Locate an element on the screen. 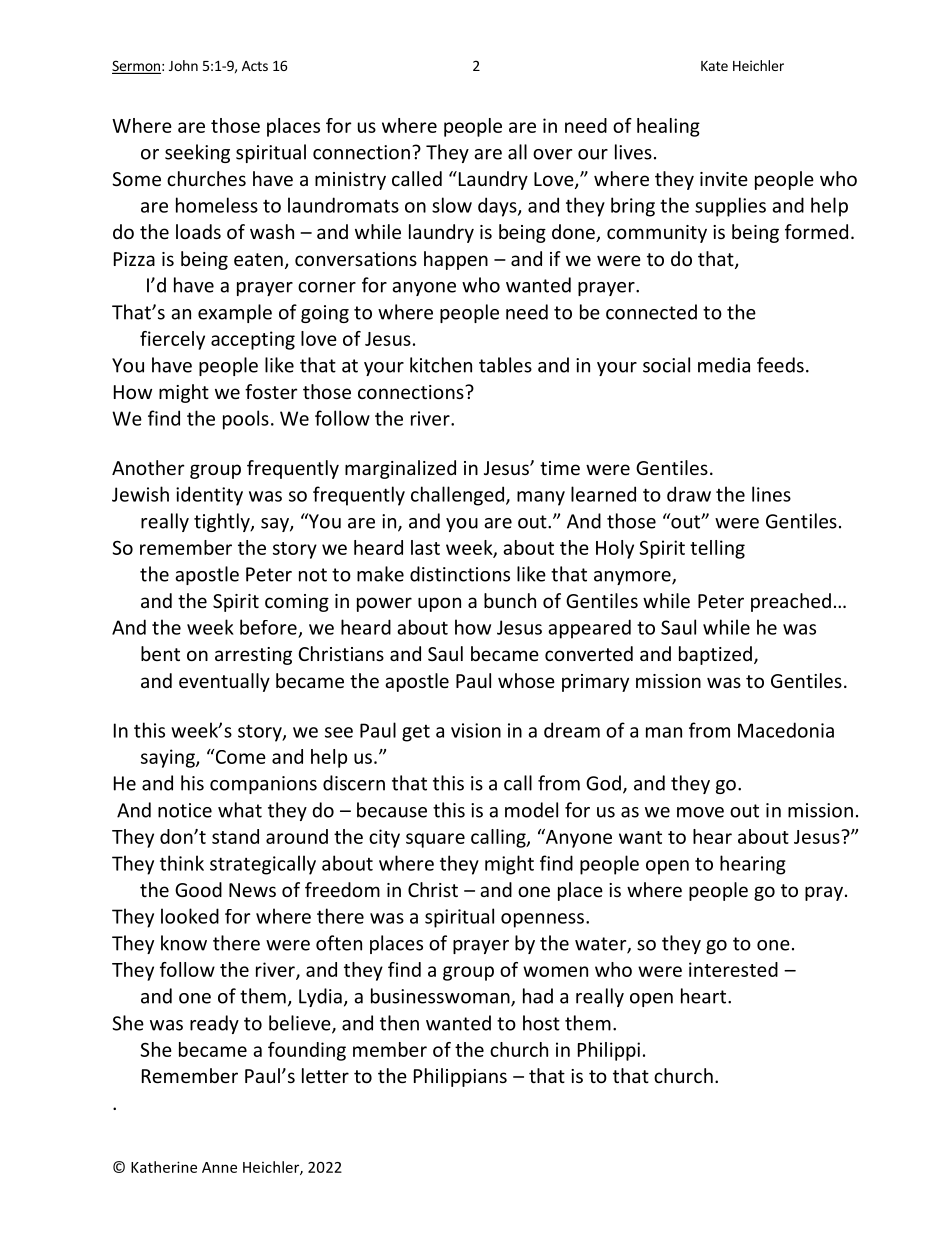 The height and width of the screenshot is (1233, 952). identity is located at coordinates (209, 496).
